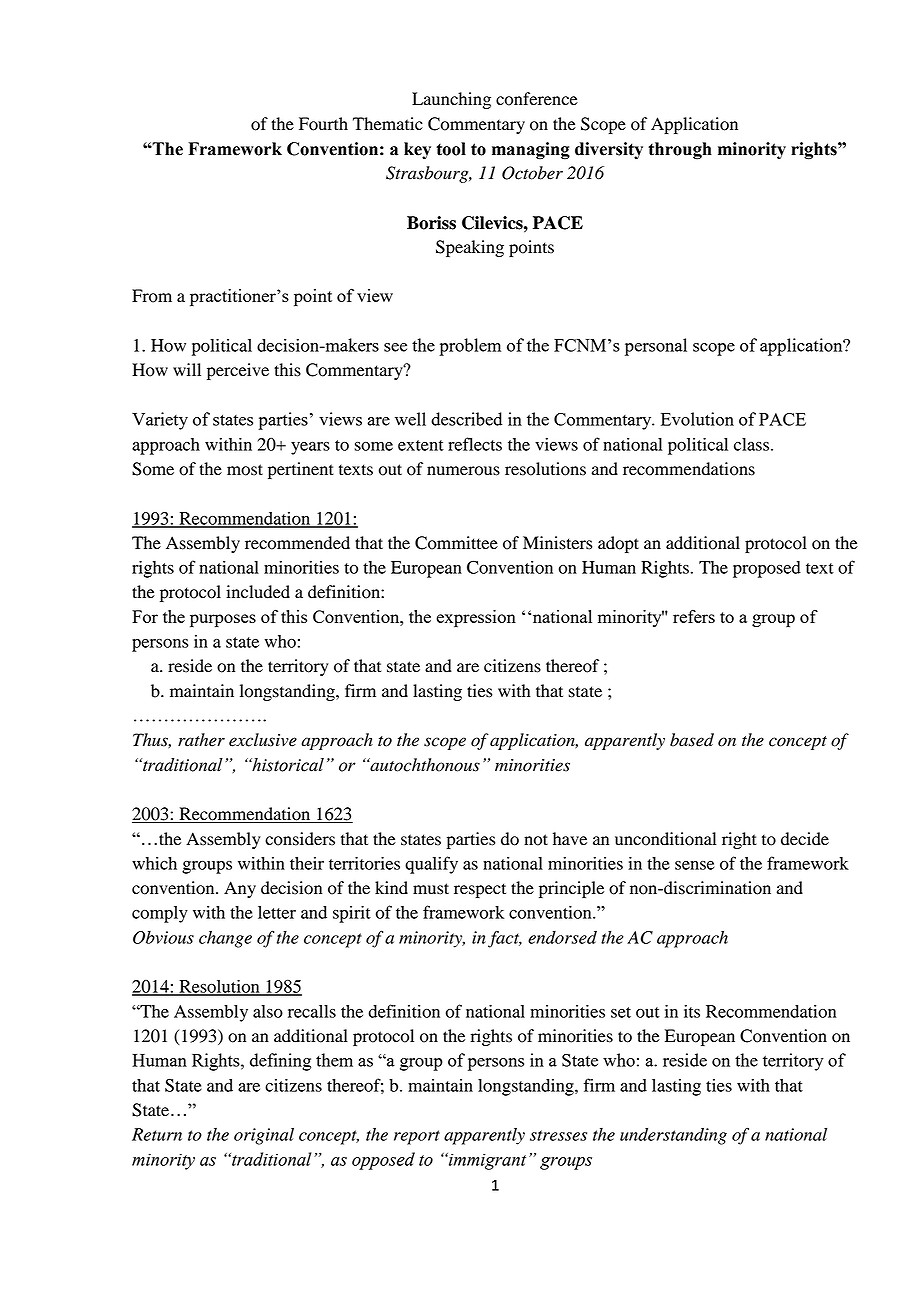  I want to click on numerous, so click(463, 471).
